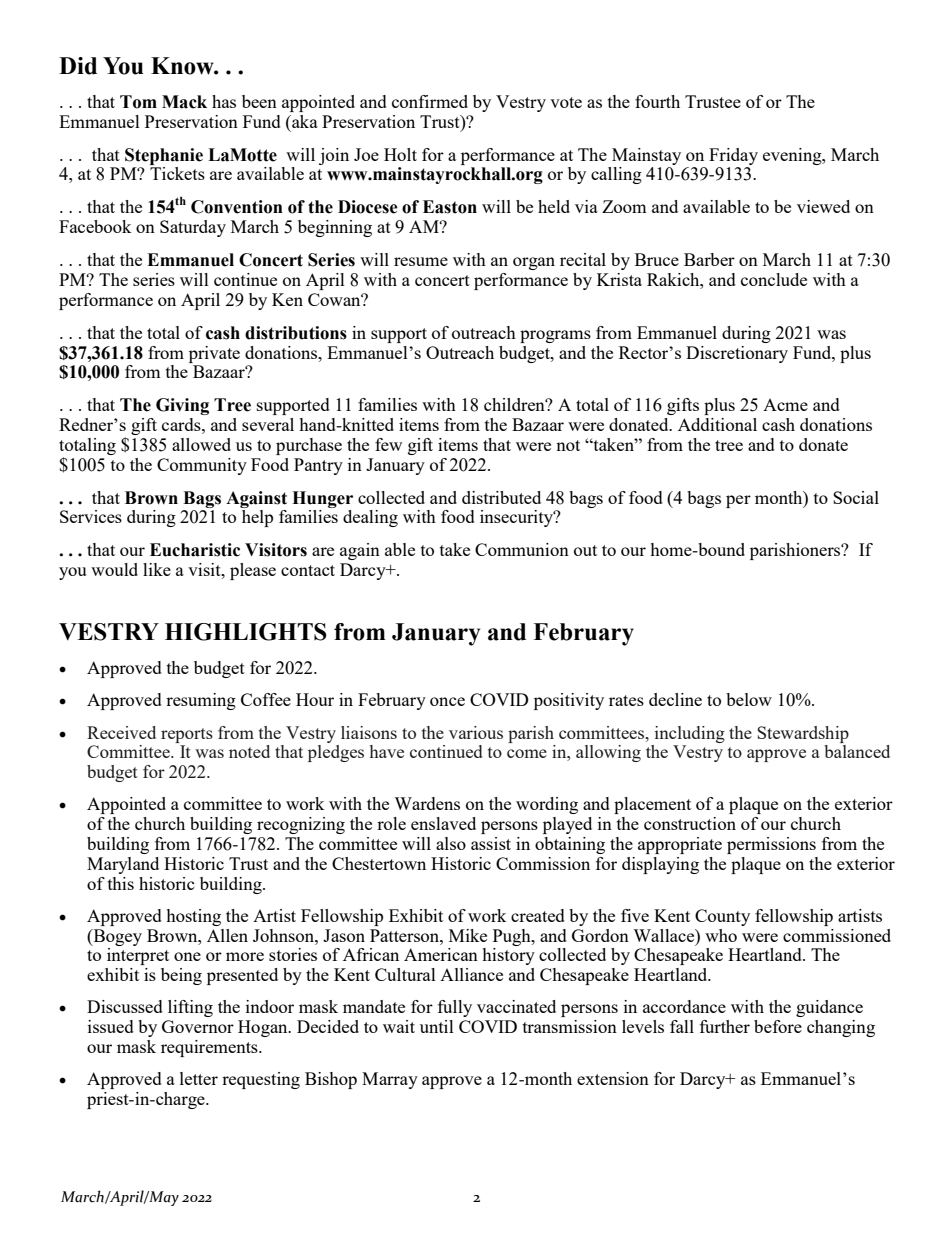  Describe the element at coordinates (123, 865) in the page. I see `Maryland` at that location.
